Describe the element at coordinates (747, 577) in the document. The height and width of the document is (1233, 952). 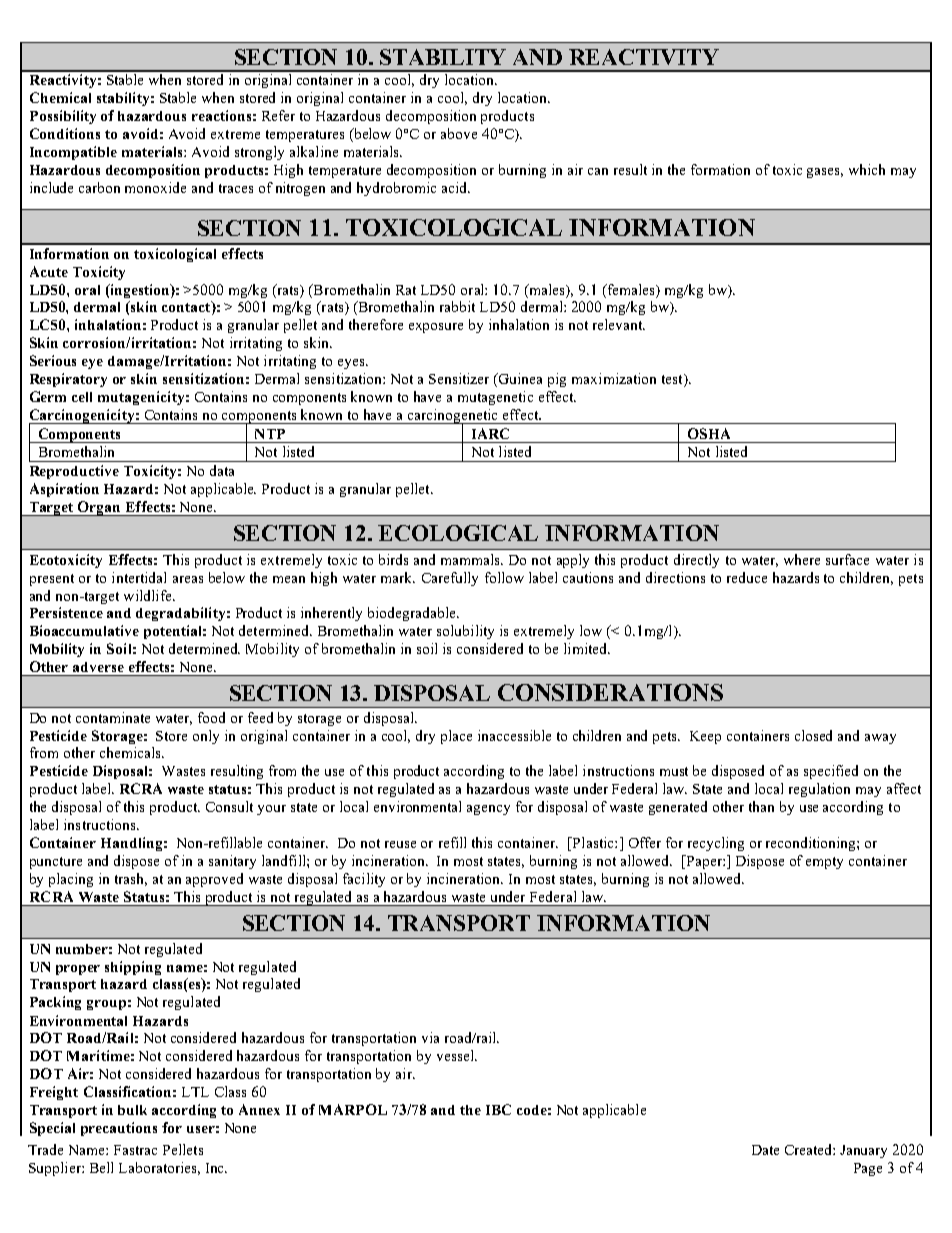
I see `reduce` at that location.
